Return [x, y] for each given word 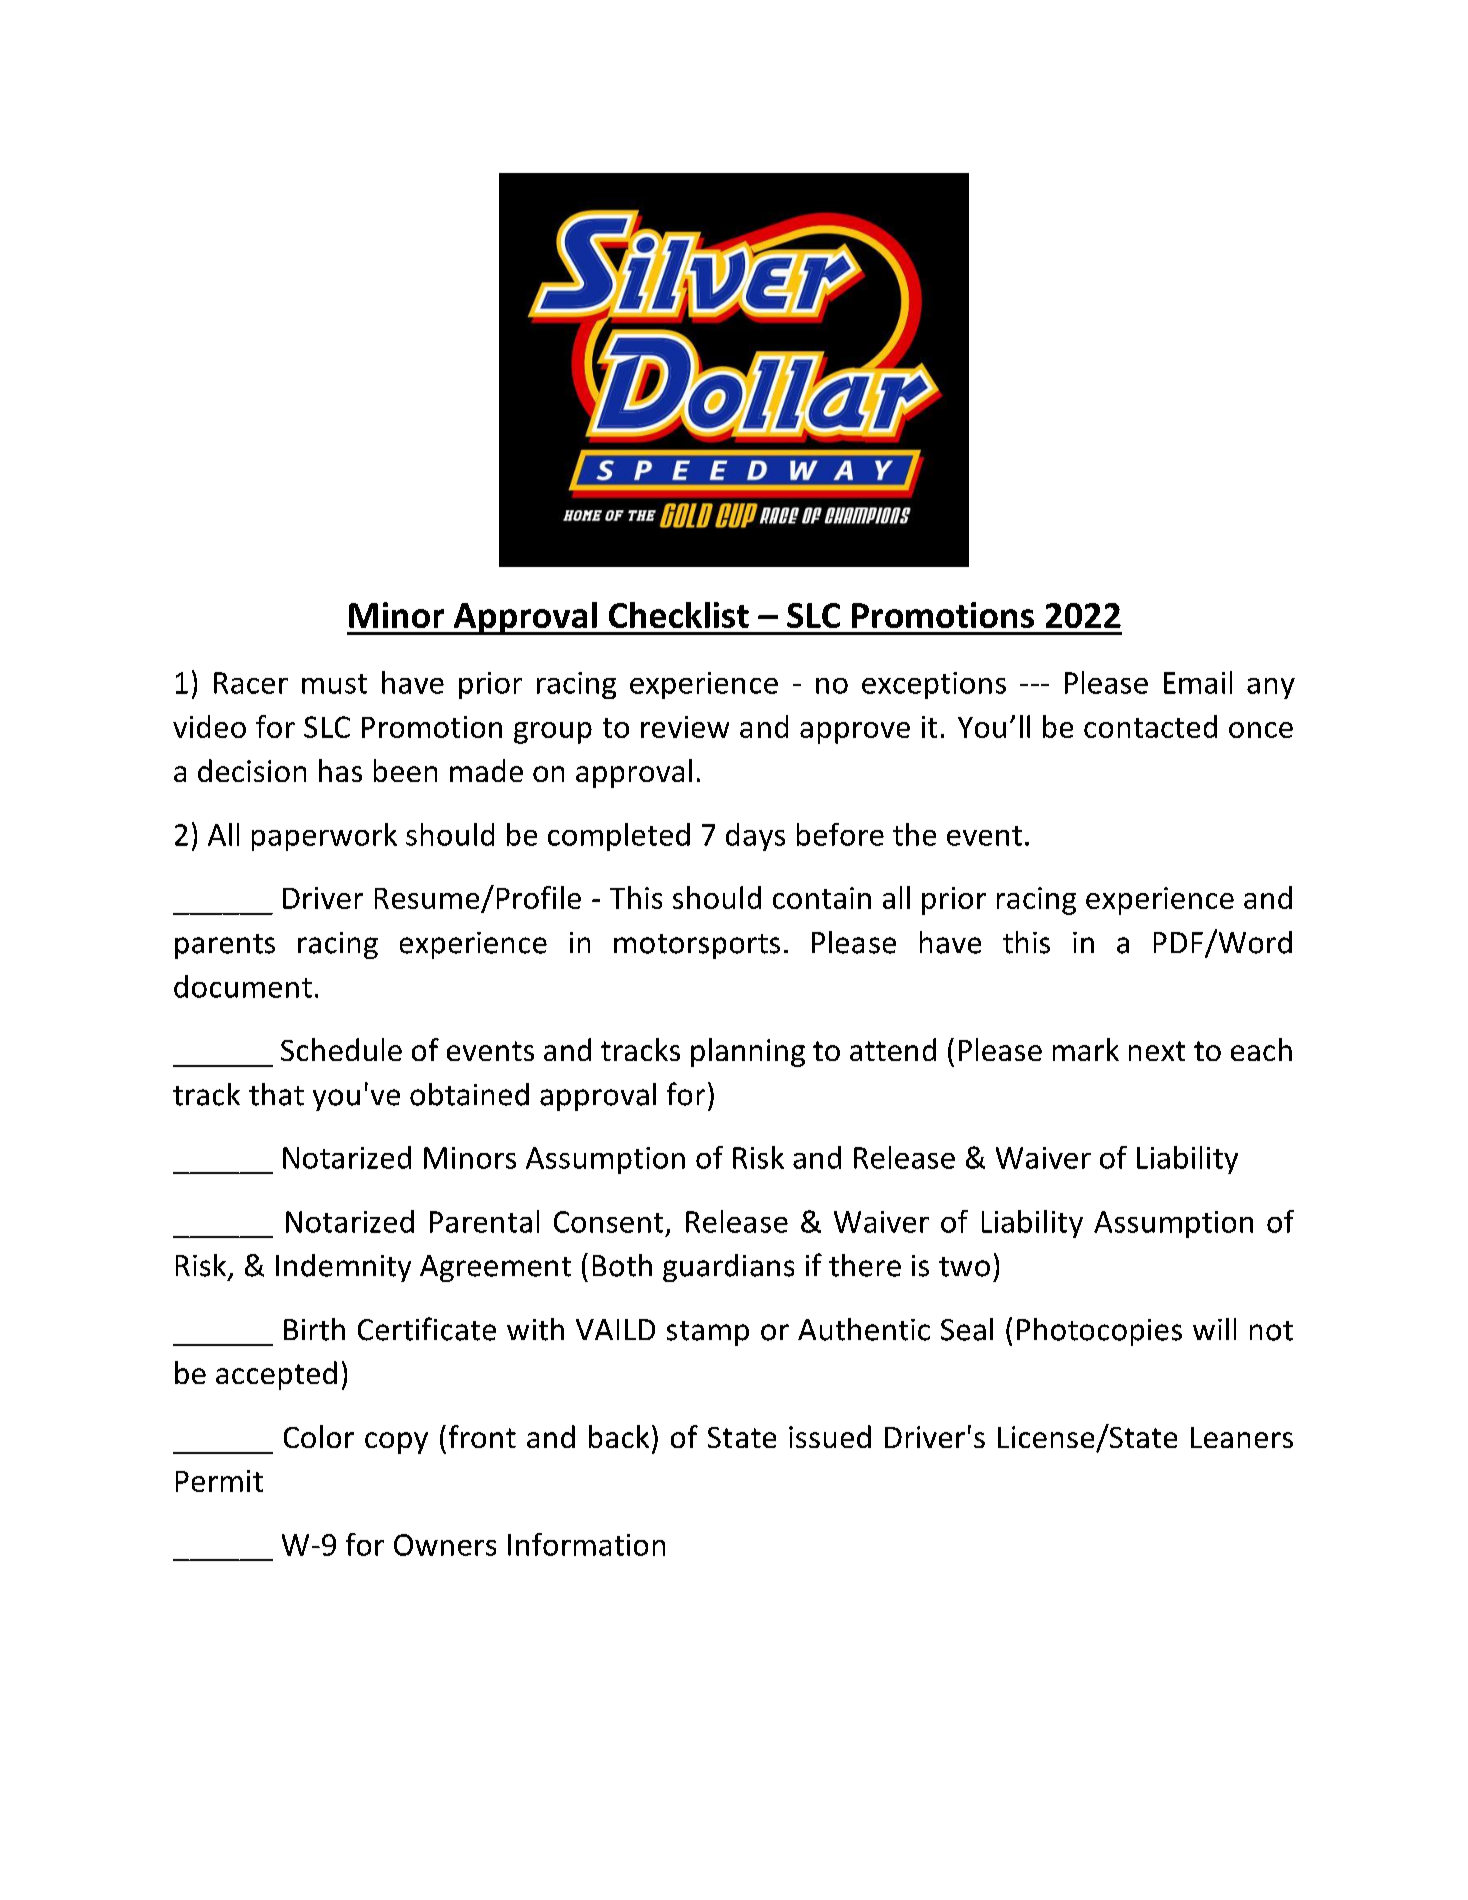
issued [830, 1436]
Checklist [679, 615]
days [755, 837]
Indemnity [343, 1268]
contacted [1150, 726]
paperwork [324, 837]
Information [586, 1544]
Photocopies [1099, 1332]
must [334, 684]
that [276, 1094]
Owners [445, 1545]
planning [748, 1052]
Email [1198, 682]
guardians [728, 1268]
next [1157, 1051]
